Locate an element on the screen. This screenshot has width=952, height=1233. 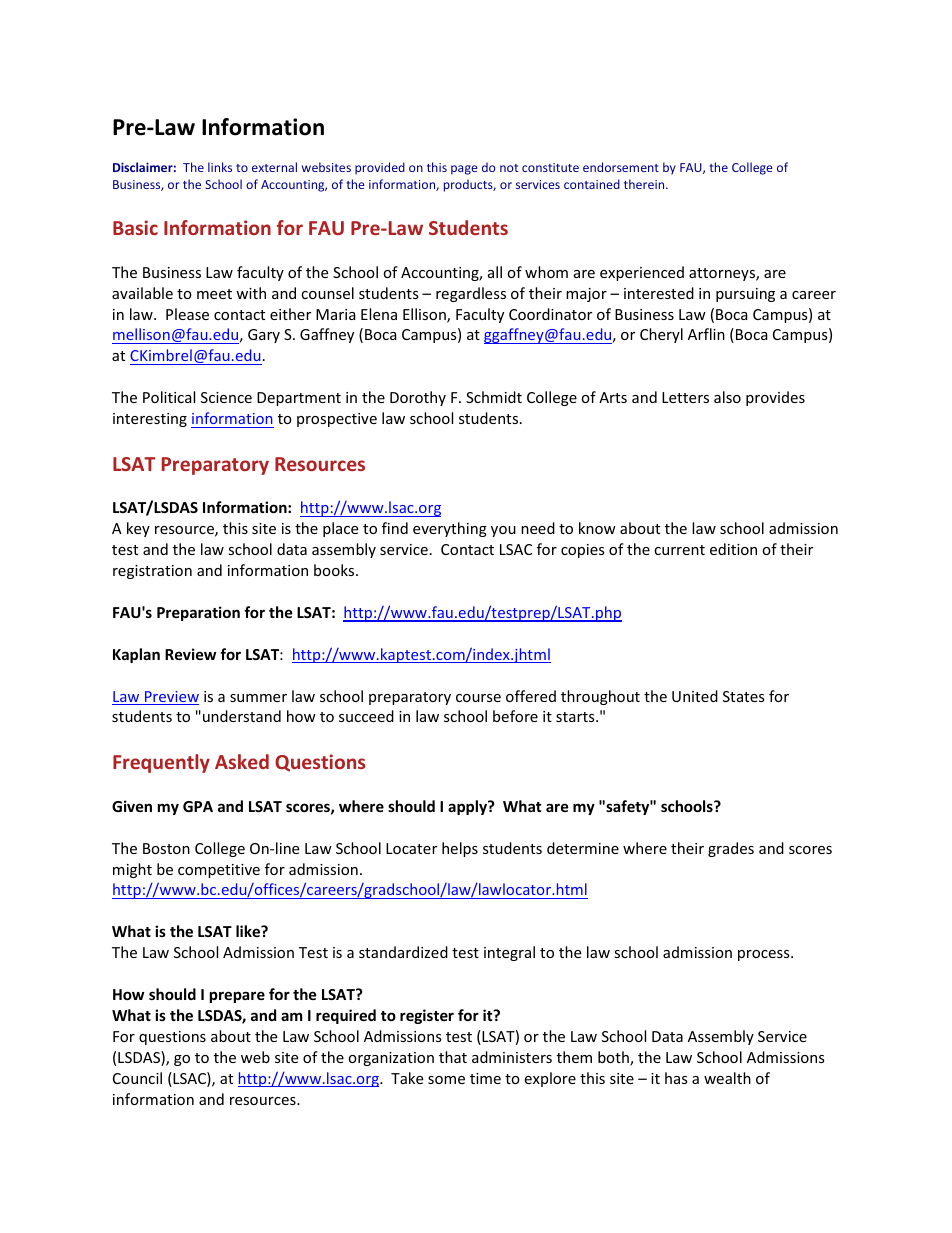
Council is located at coordinates (137, 1078).
